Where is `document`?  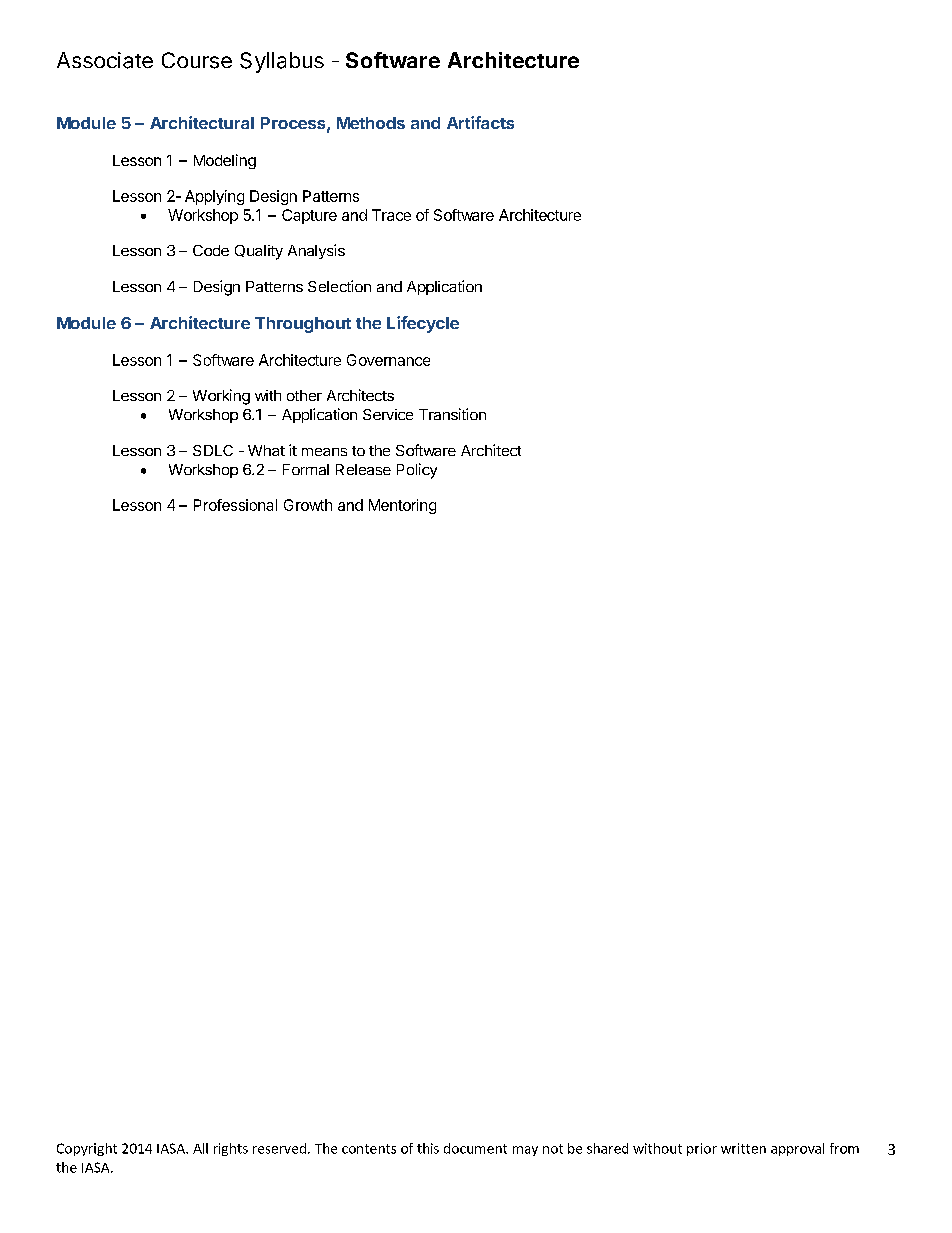 document is located at coordinates (475, 1148).
